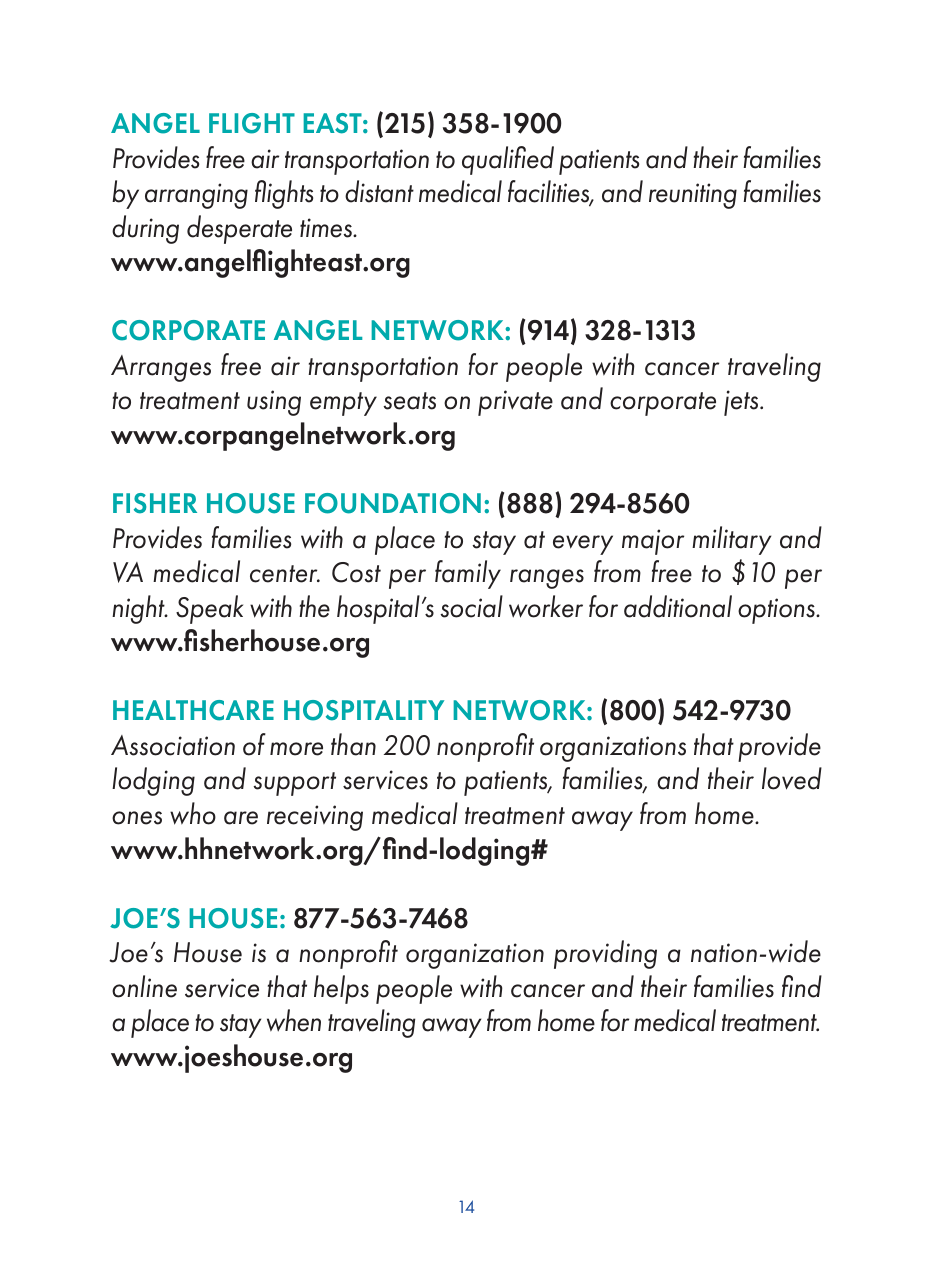 This screenshot has height=1288, width=932. What do you see at coordinates (144, 986) in the screenshot?
I see `online` at bounding box center [144, 986].
